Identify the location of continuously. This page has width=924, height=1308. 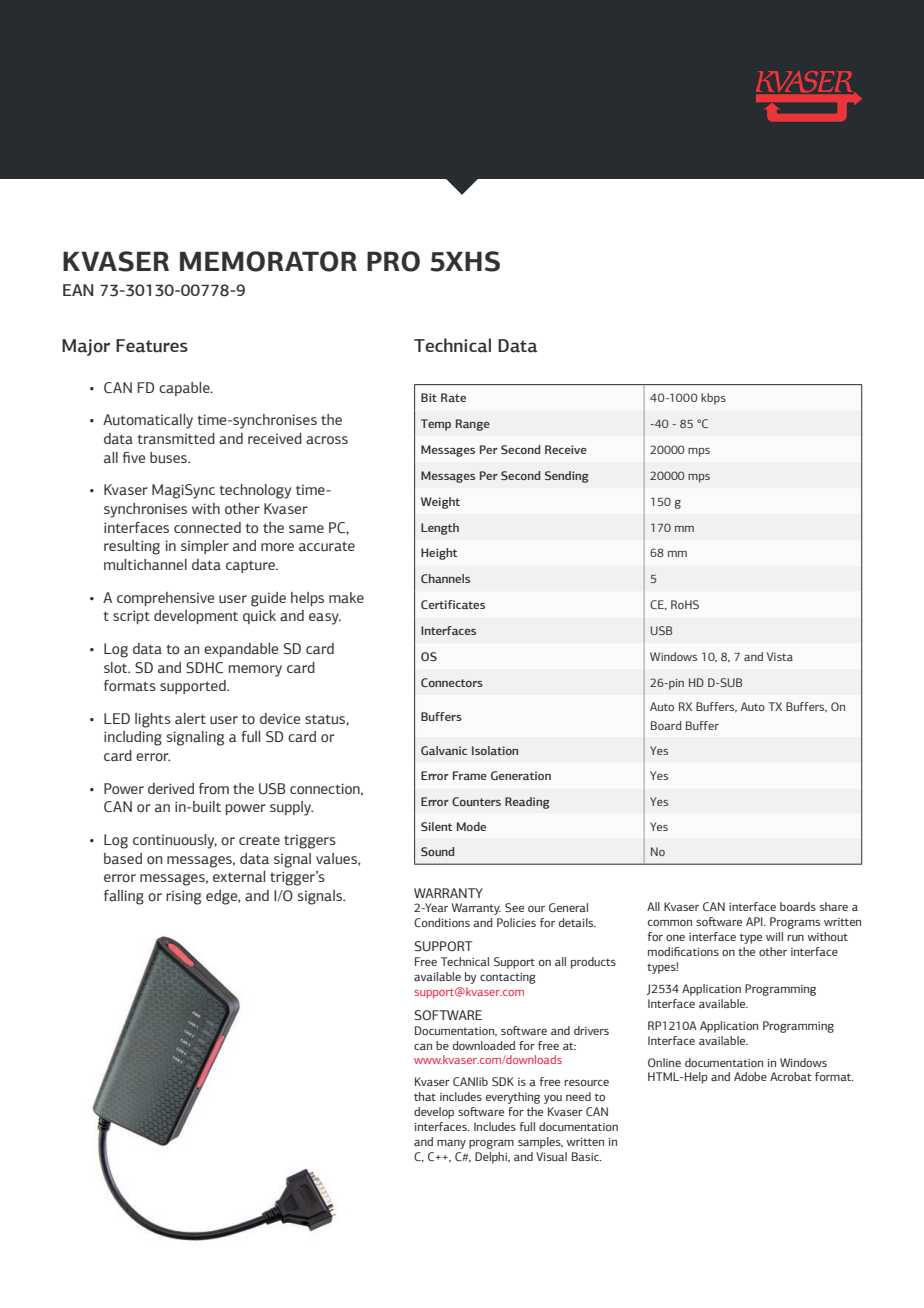
(175, 841).
